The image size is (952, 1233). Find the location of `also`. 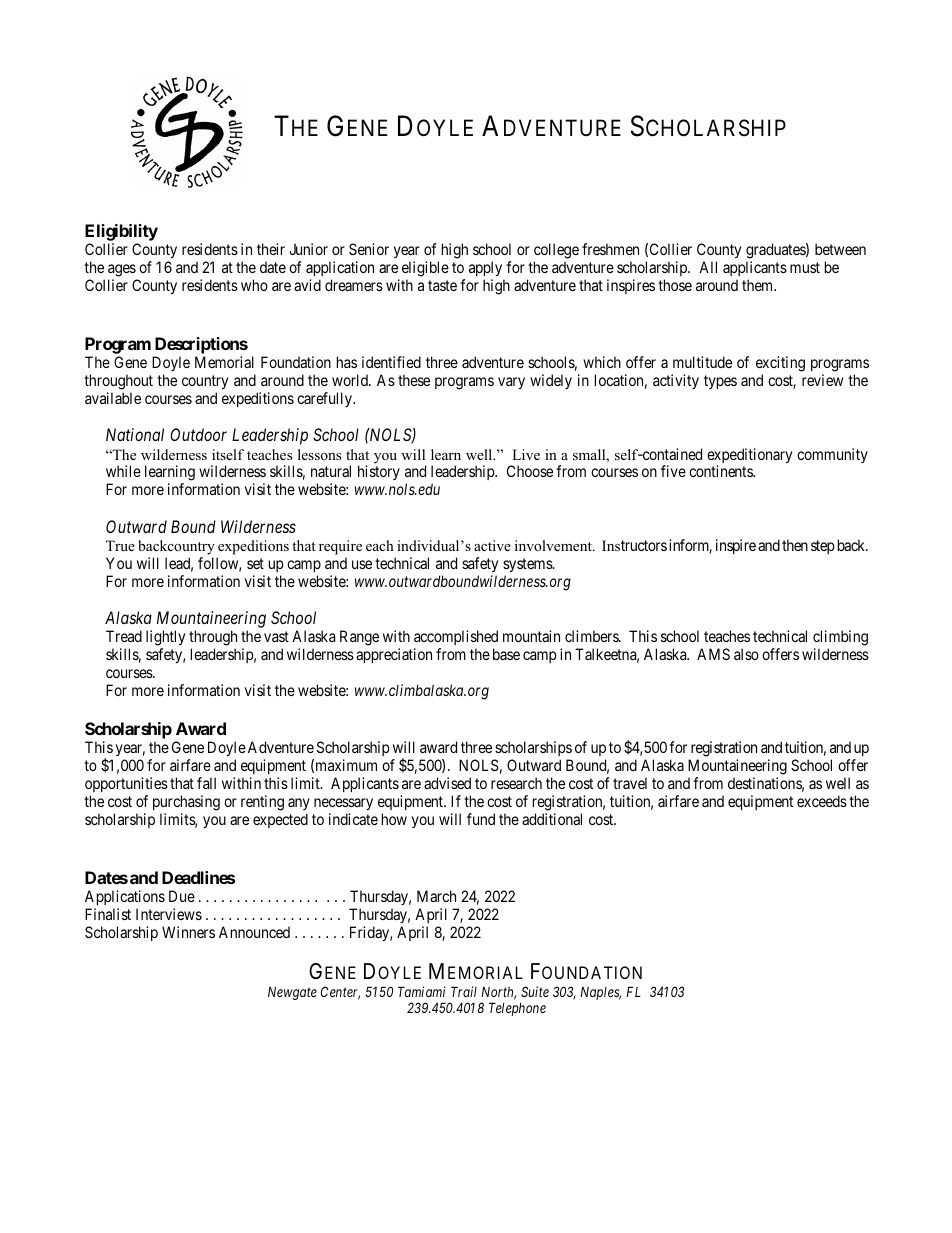

also is located at coordinates (746, 654).
